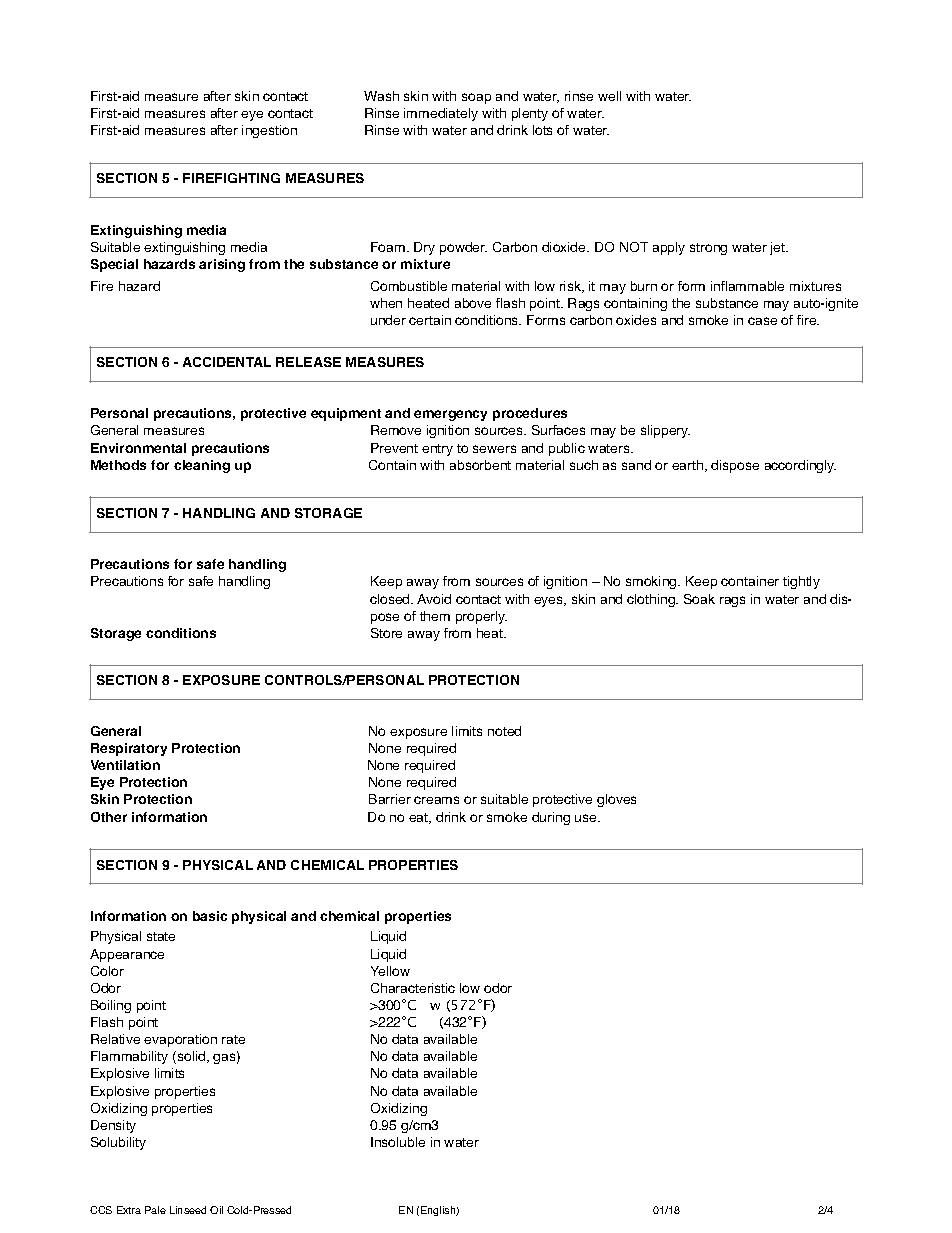 The height and width of the document is (1233, 952). What do you see at coordinates (476, 98) in the document?
I see `soap` at bounding box center [476, 98].
